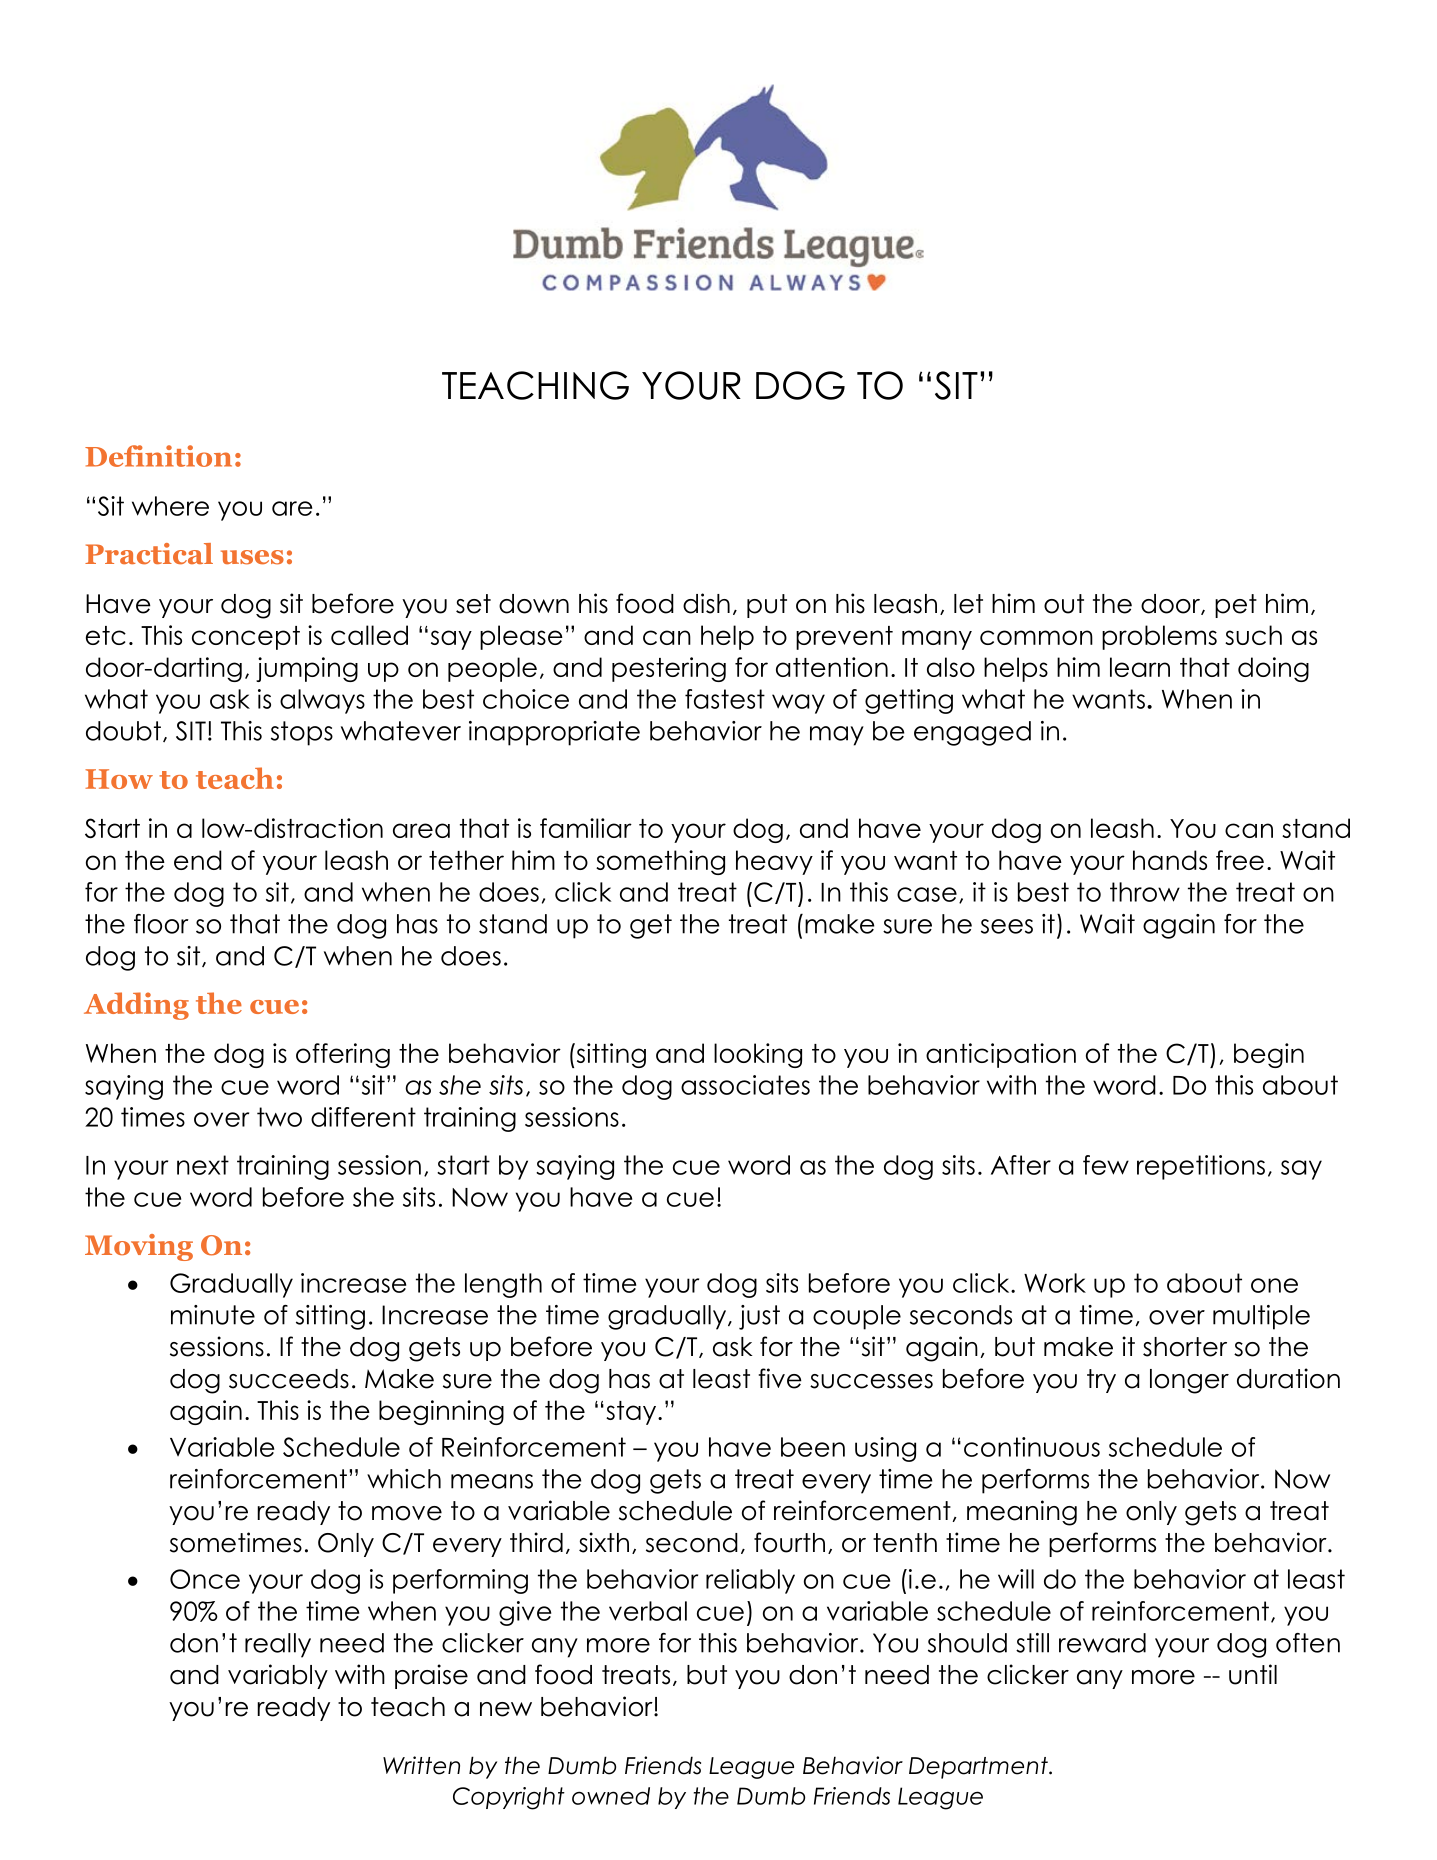 Image resolution: width=1437 pixels, height=1860 pixels. What do you see at coordinates (170, 506) in the image?
I see `where` at bounding box center [170, 506].
